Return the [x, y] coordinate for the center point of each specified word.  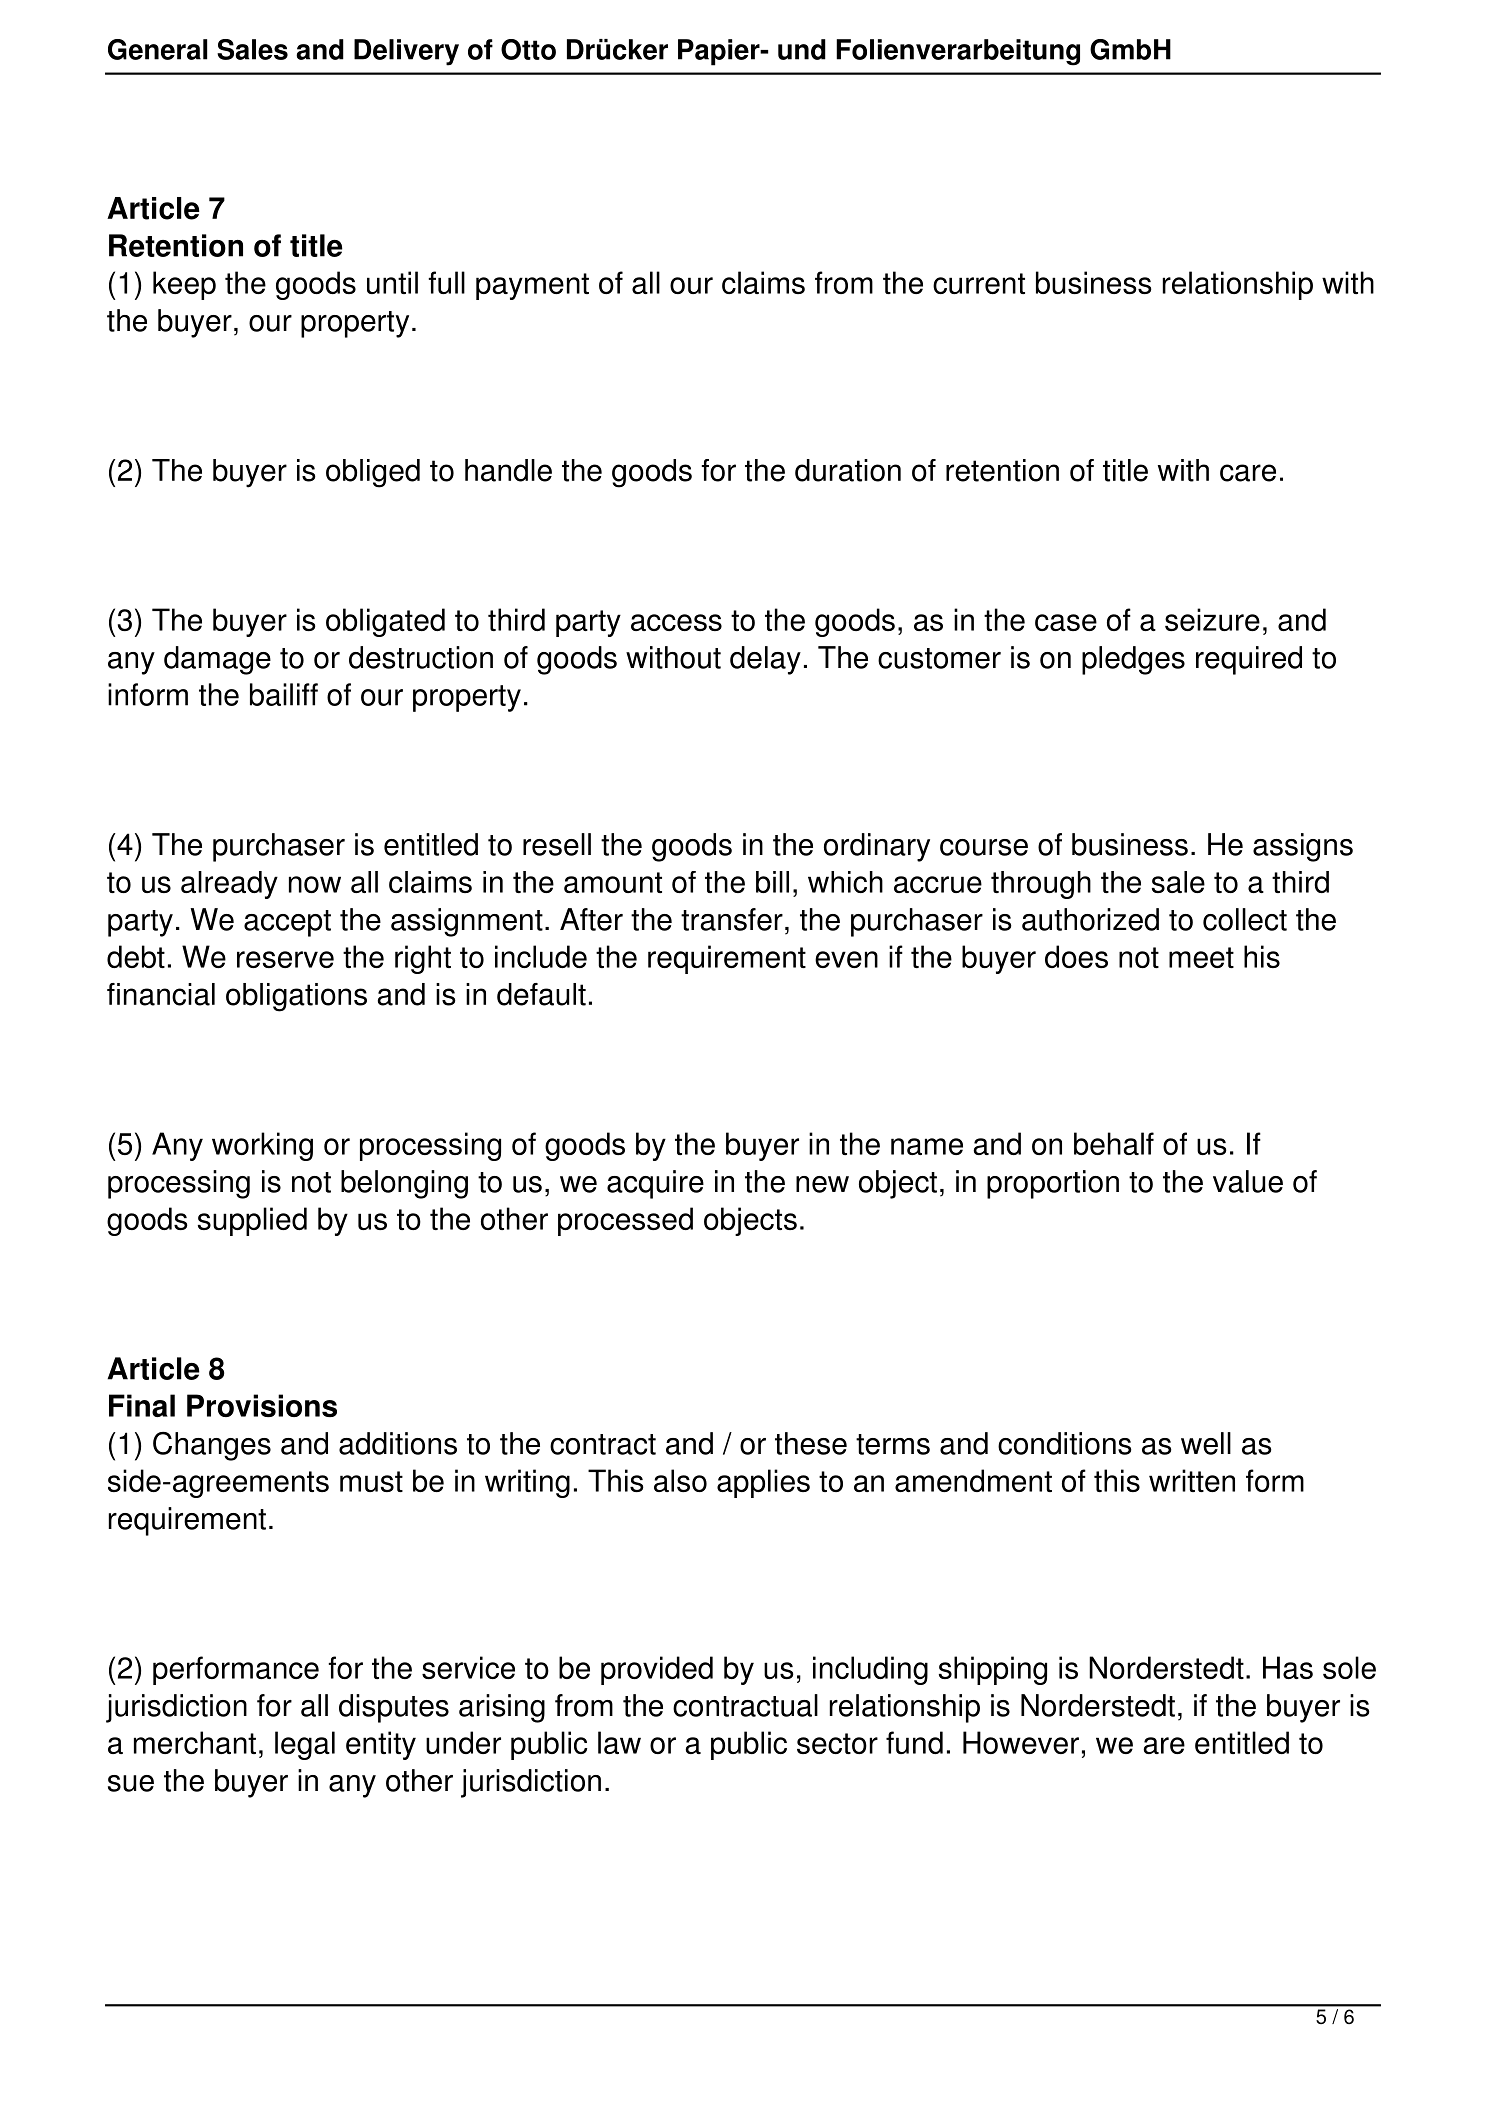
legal [305, 1745]
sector [837, 1743]
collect [1245, 919]
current [979, 283]
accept [287, 923]
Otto [528, 49]
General [157, 49]
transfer [732, 919]
